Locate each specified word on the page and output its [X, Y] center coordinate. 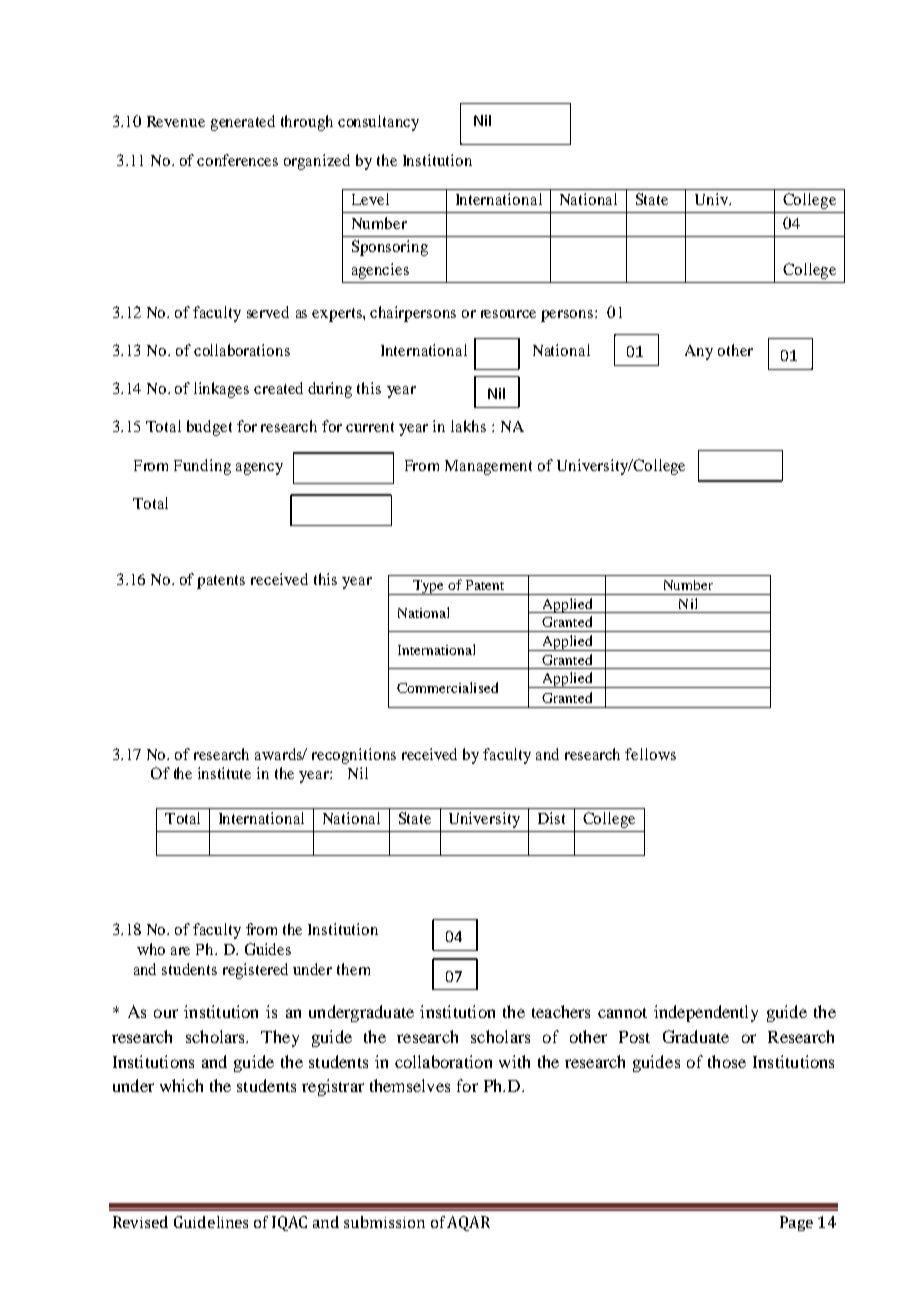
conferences [237, 160]
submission [384, 1222]
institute [224, 773]
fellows [650, 754]
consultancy [378, 123]
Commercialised [447, 687]
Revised [140, 1222]
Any [699, 352]
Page [796, 1223]
